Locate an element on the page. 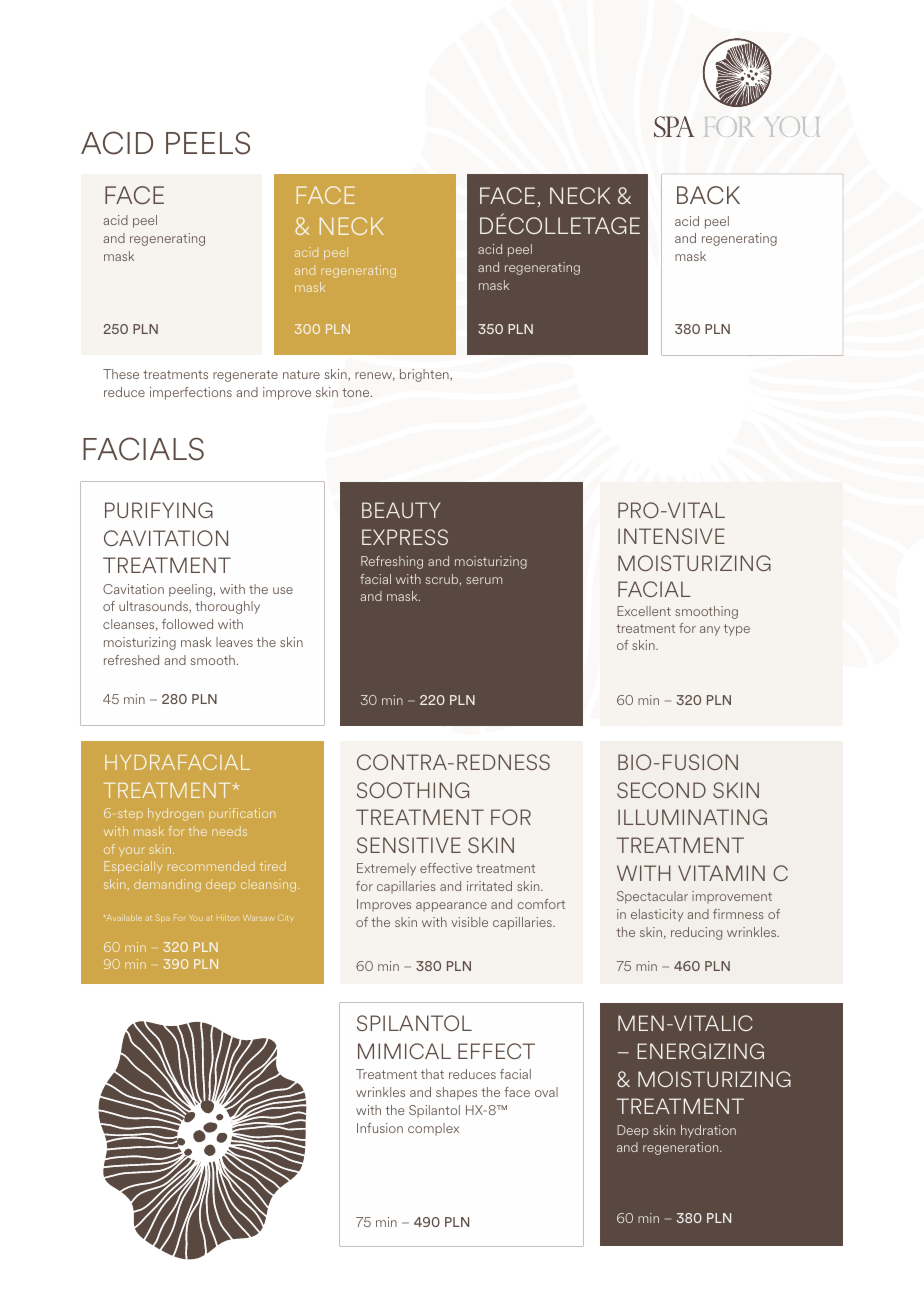 Image resolution: width=924 pixels, height=1308 pixels. complex is located at coordinates (433, 1129).
